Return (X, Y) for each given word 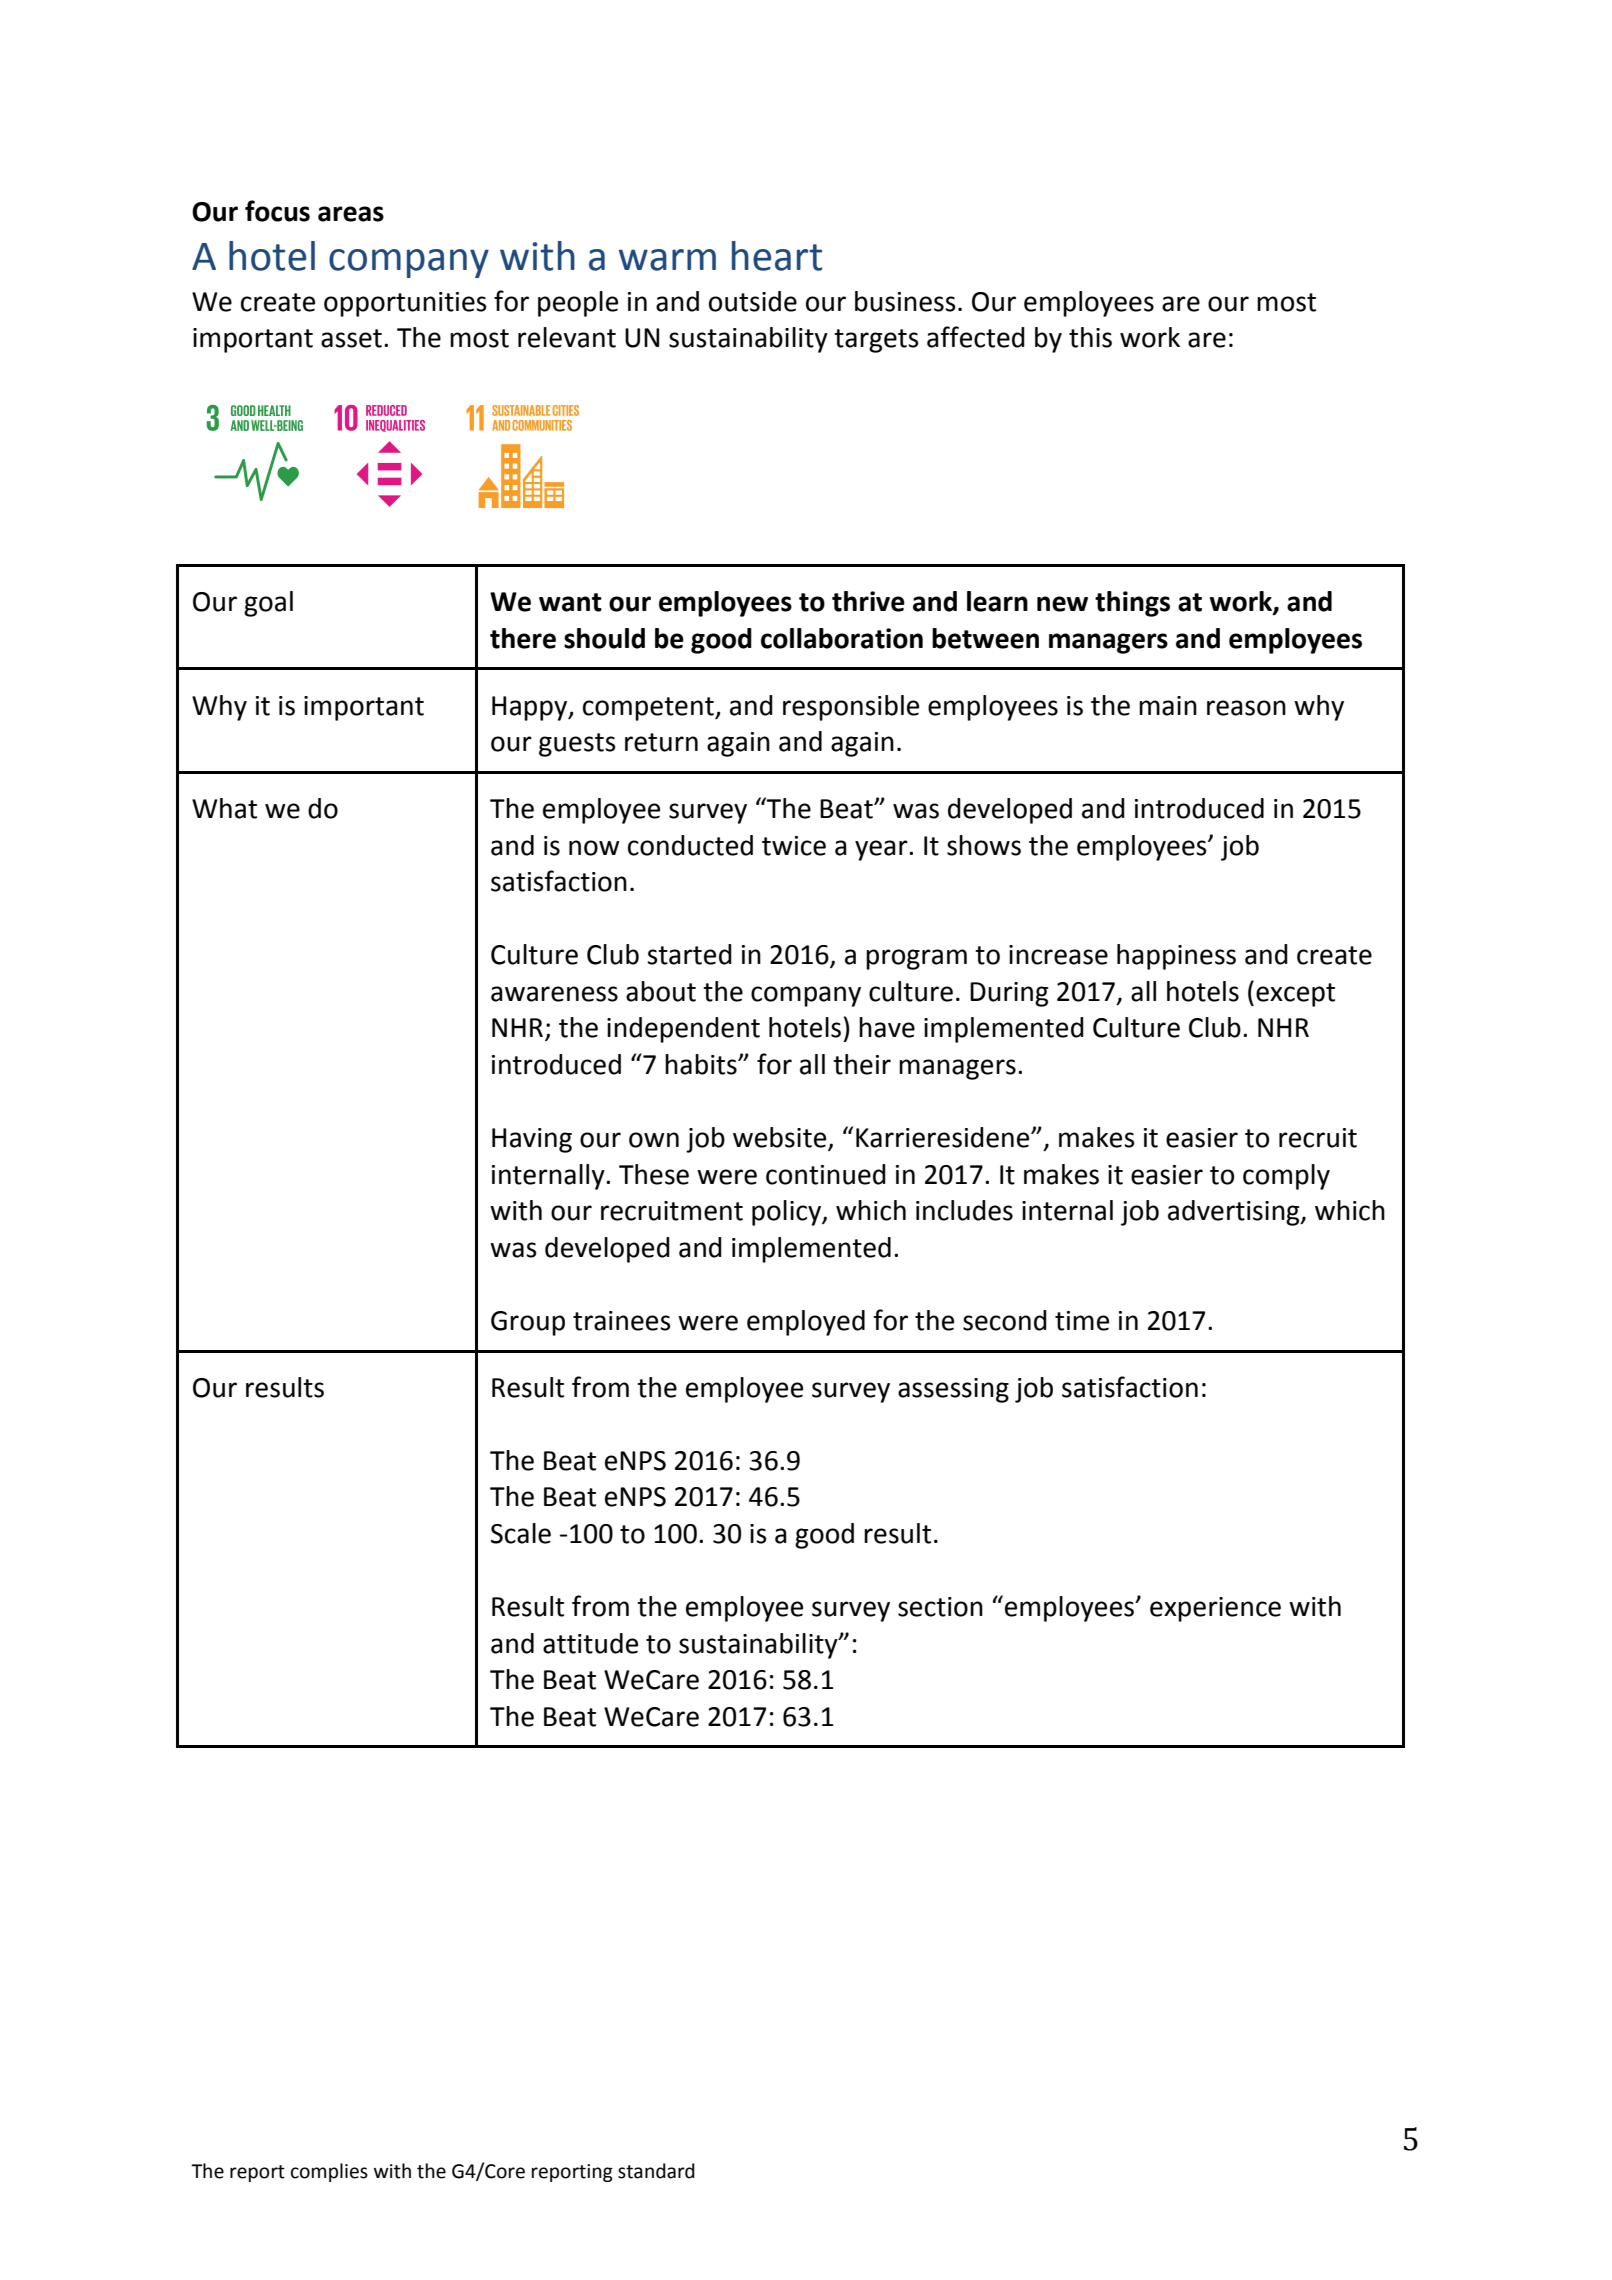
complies (329, 2172)
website (781, 1138)
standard (656, 2171)
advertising (1235, 1213)
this (1090, 337)
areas (351, 214)
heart (777, 256)
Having (532, 1140)
